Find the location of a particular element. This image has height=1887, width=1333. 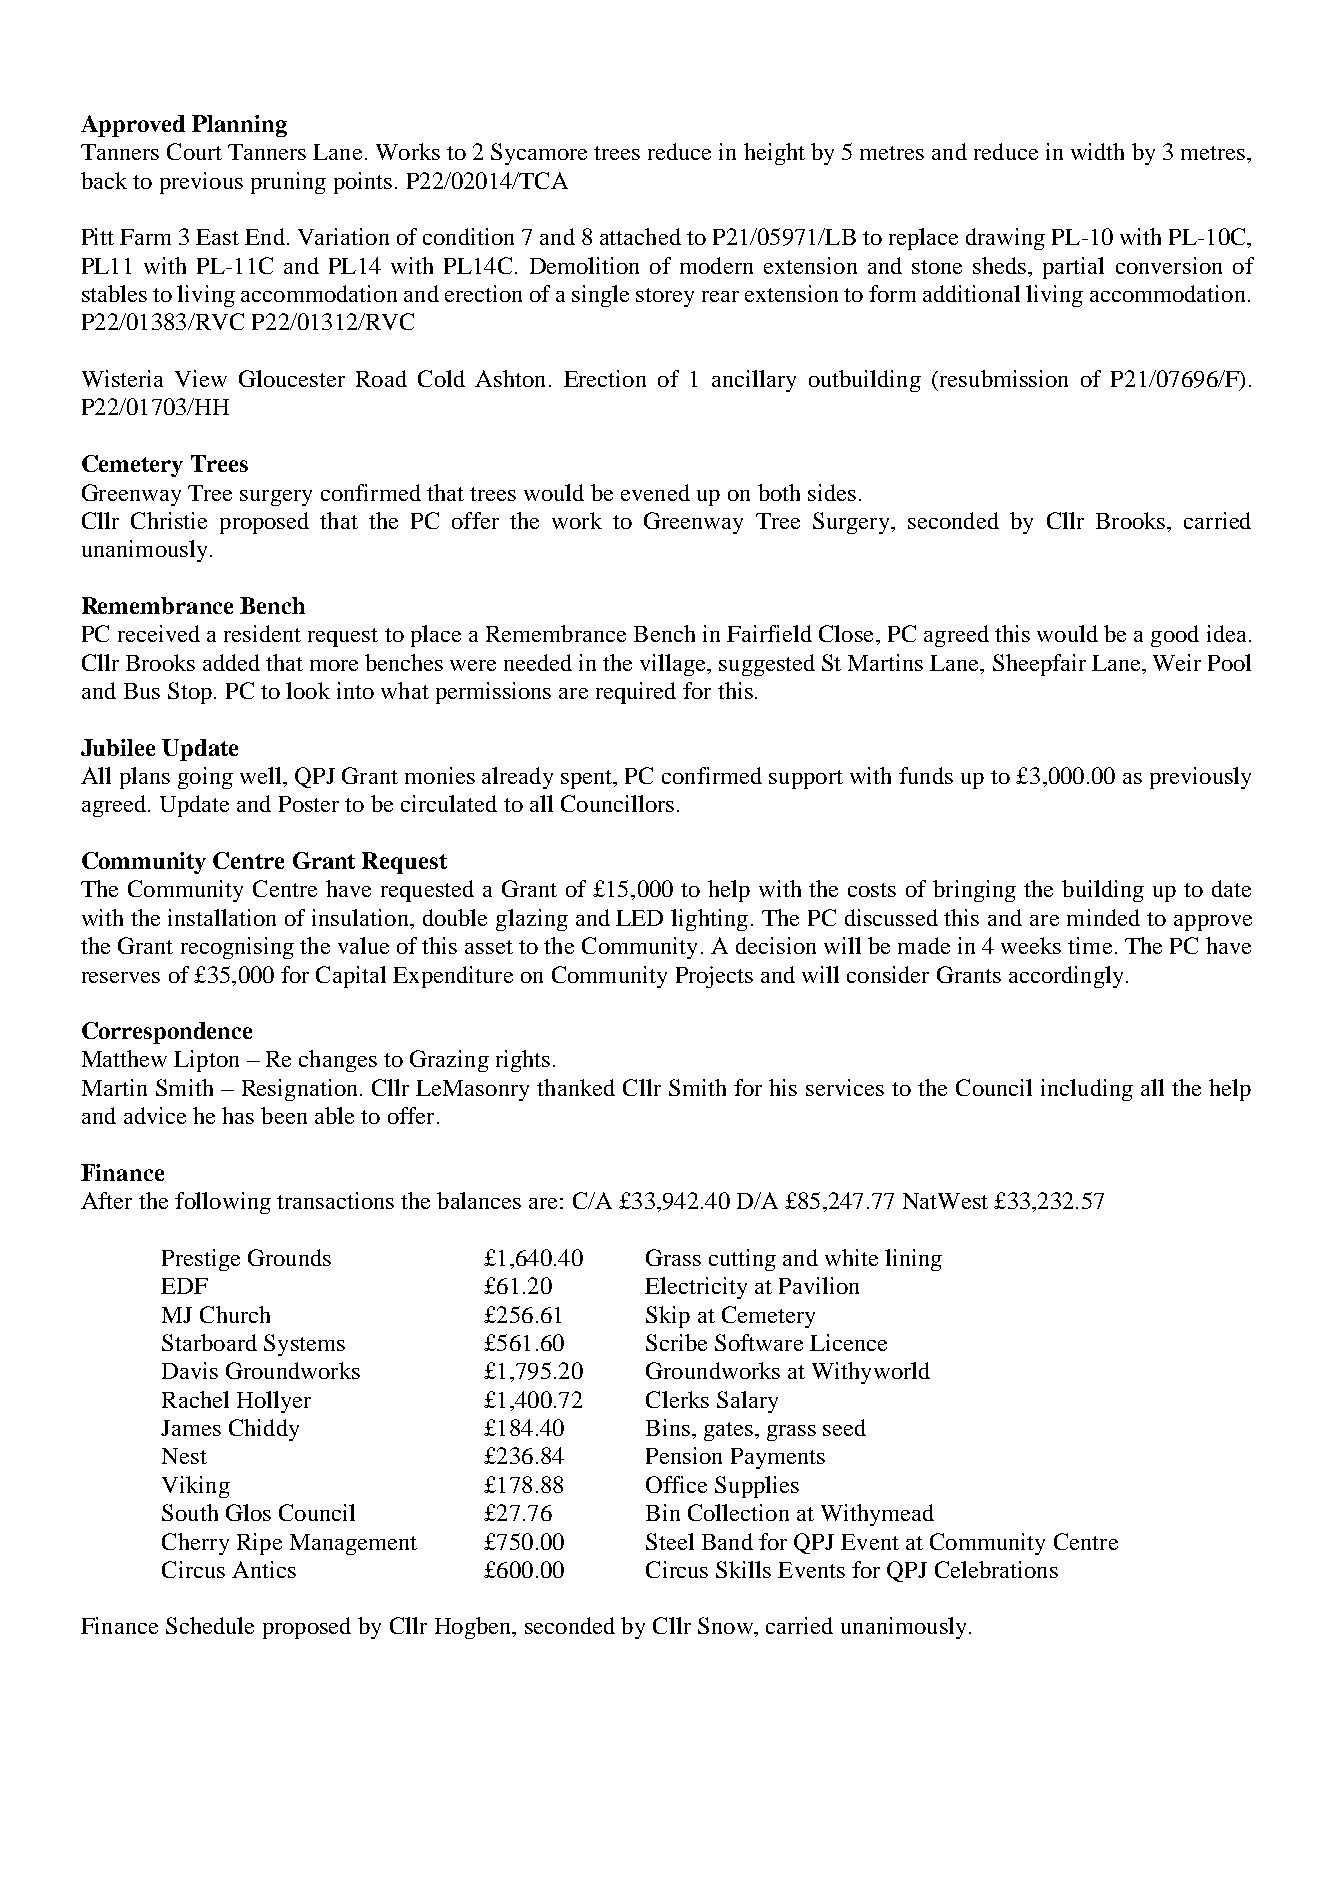

Antics is located at coordinates (264, 1569).
